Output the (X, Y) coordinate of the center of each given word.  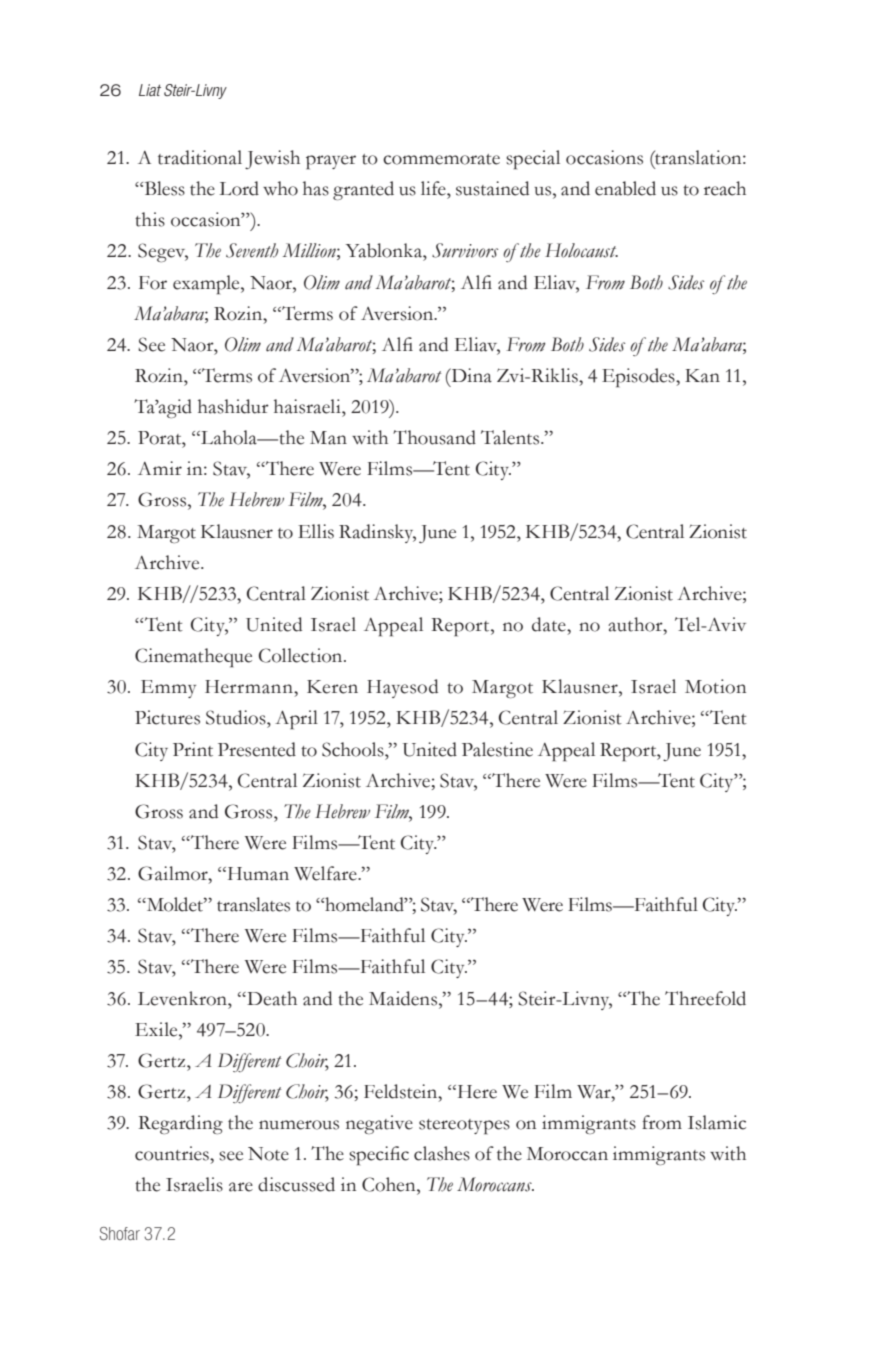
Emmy (168, 689)
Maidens (404, 998)
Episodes (639, 378)
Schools (354, 749)
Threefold (705, 998)
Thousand (434, 437)
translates (253, 904)
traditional (200, 157)
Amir (160, 468)
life (434, 188)
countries (173, 1153)
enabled (625, 188)
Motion (715, 686)
